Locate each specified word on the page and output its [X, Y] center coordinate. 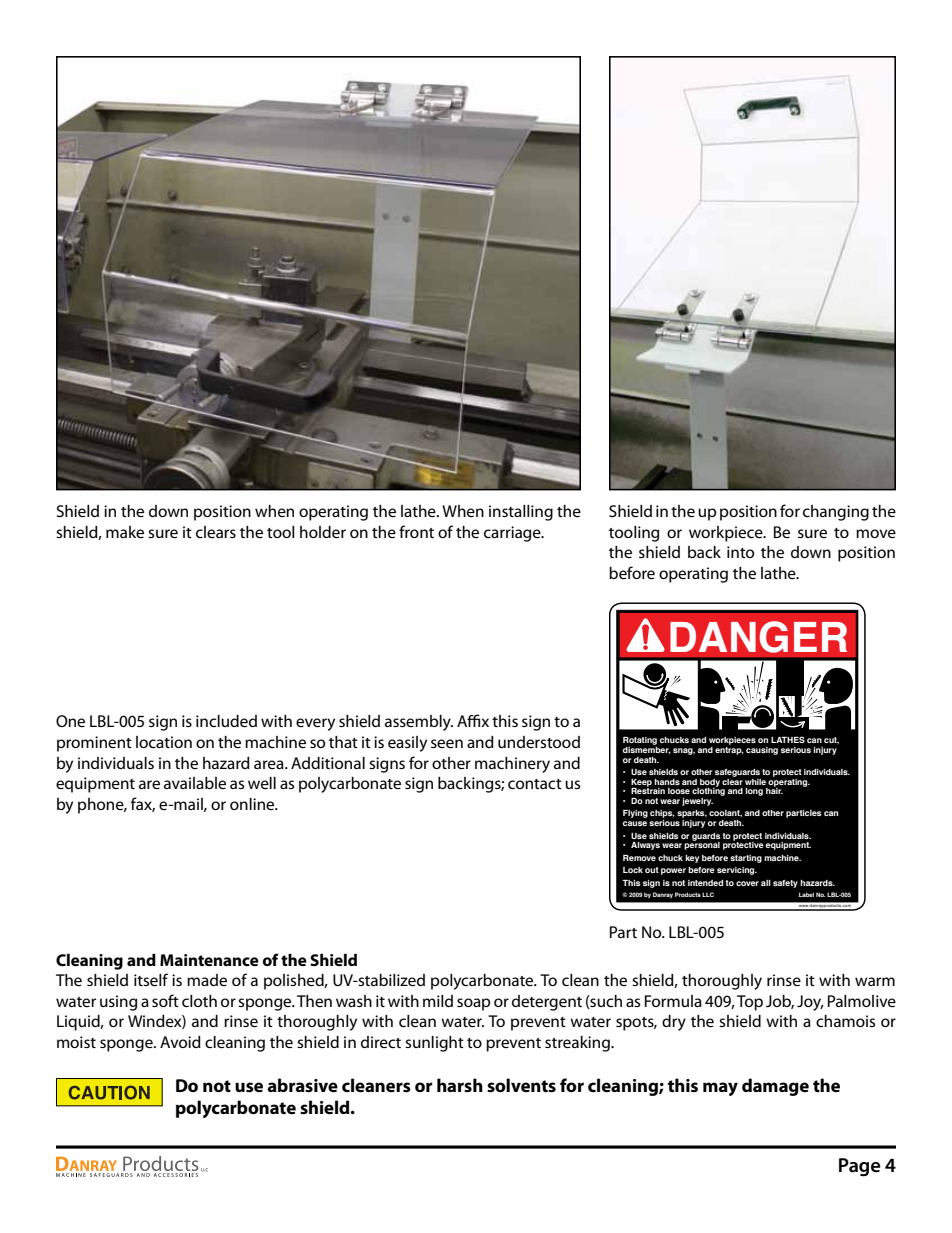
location [164, 742]
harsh [460, 1085]
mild [438, 1001]
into [740, 552]
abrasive [302, 1085]
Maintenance [209, 960]
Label [806, 894]
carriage [513, 534]
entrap [729, 751]
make [125, 532]
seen [447, 743]
